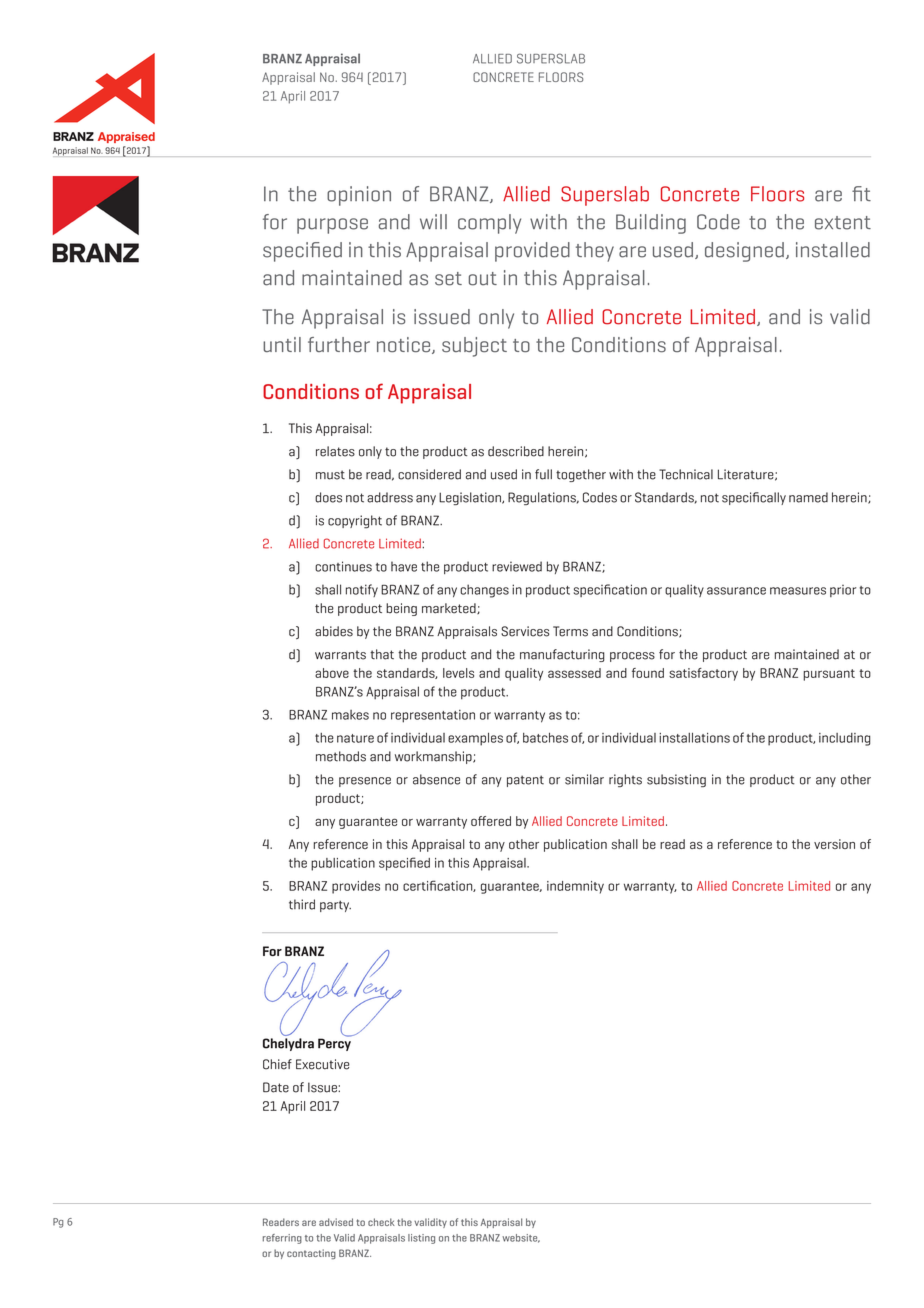 The width and height of the screenshot is (924, 1308). I want to click on indemnity, so click(575, 887).
